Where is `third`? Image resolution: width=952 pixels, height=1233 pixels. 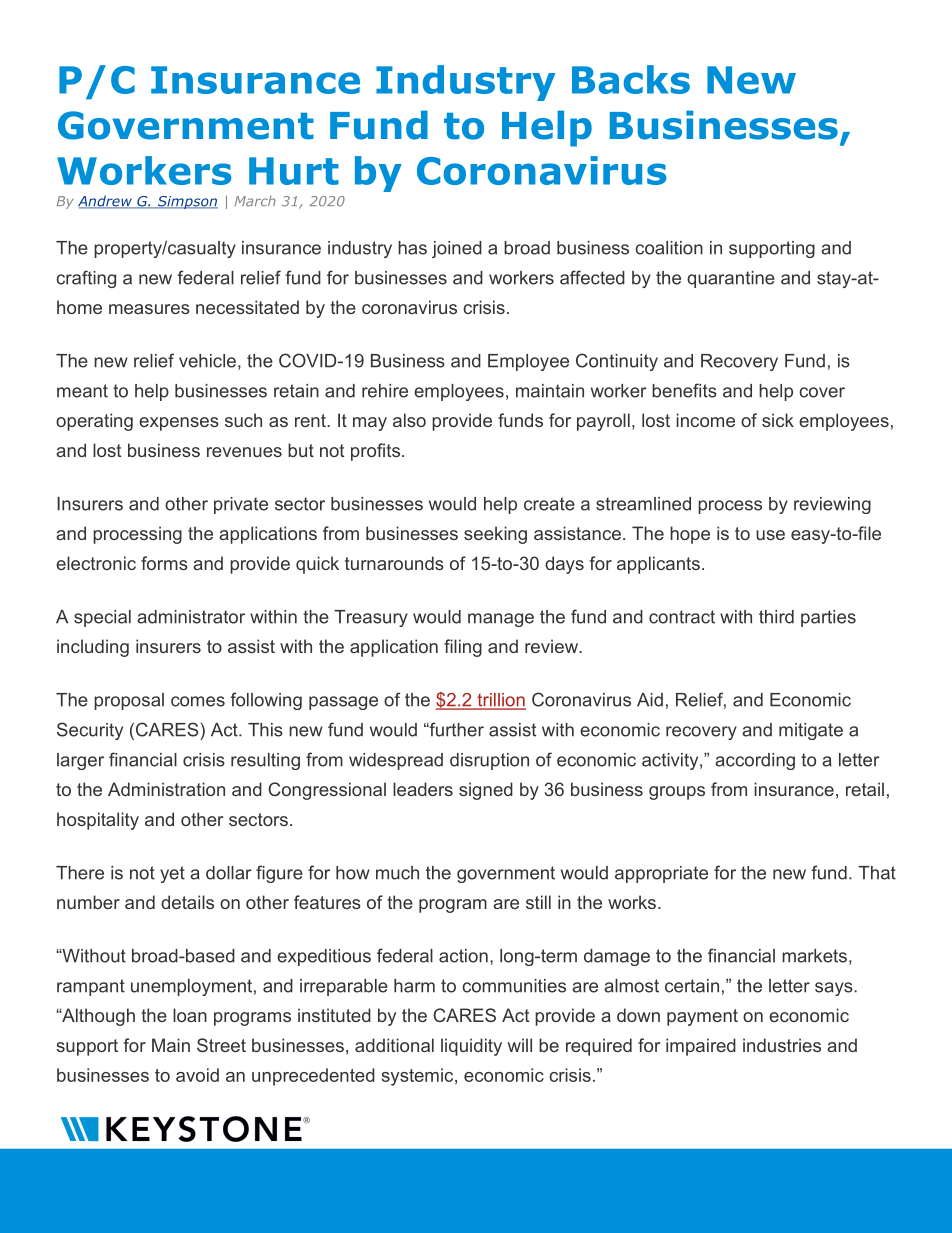 third is located at coordinates (776, 617).
